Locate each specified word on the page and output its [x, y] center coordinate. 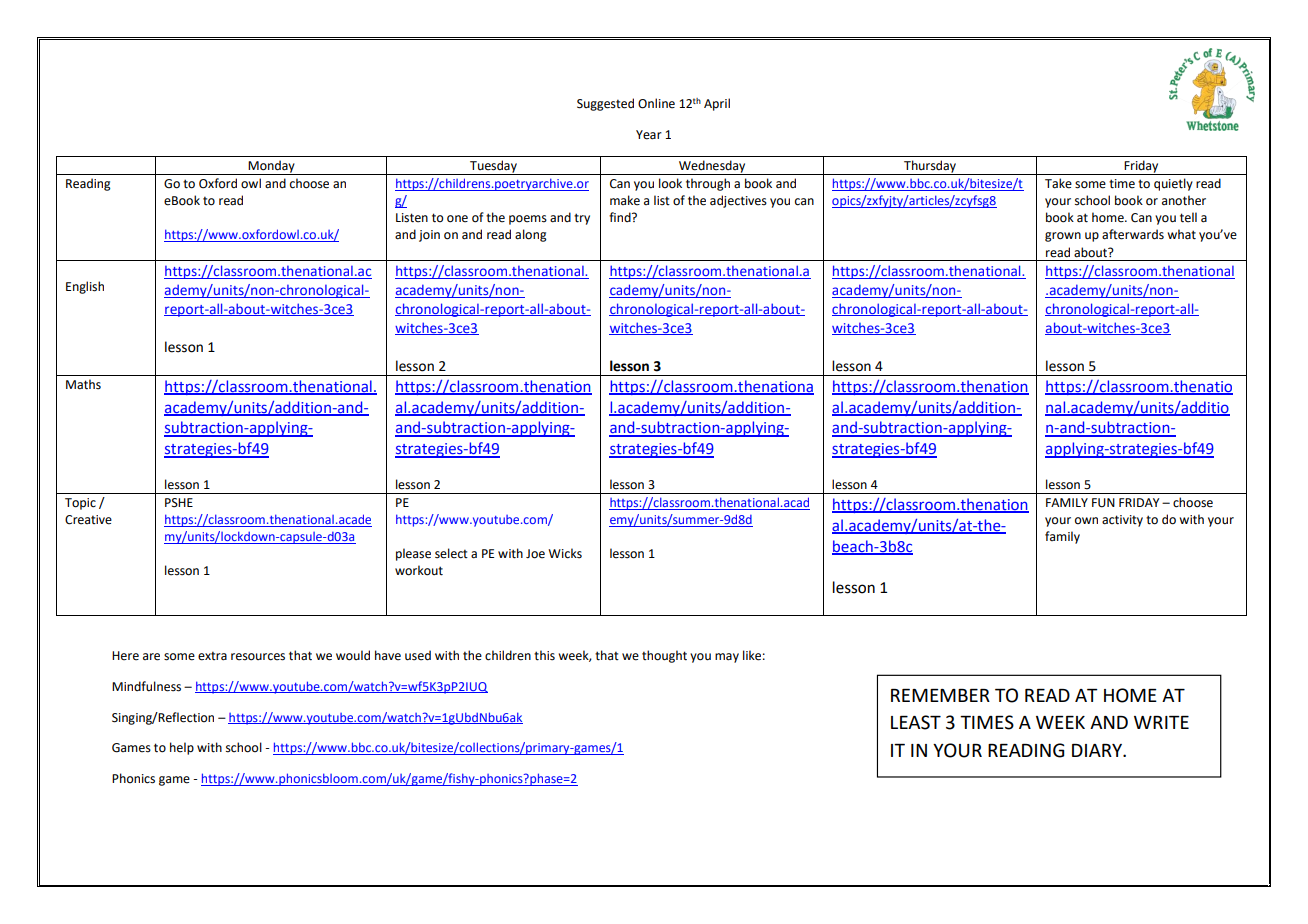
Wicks [565, 553]
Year [649, 135]
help [182, 748]
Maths [83, 384]
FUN [1103, 503]
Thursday [930, 167]
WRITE [1161, 722]
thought [664, 656]
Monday [272, 167]
